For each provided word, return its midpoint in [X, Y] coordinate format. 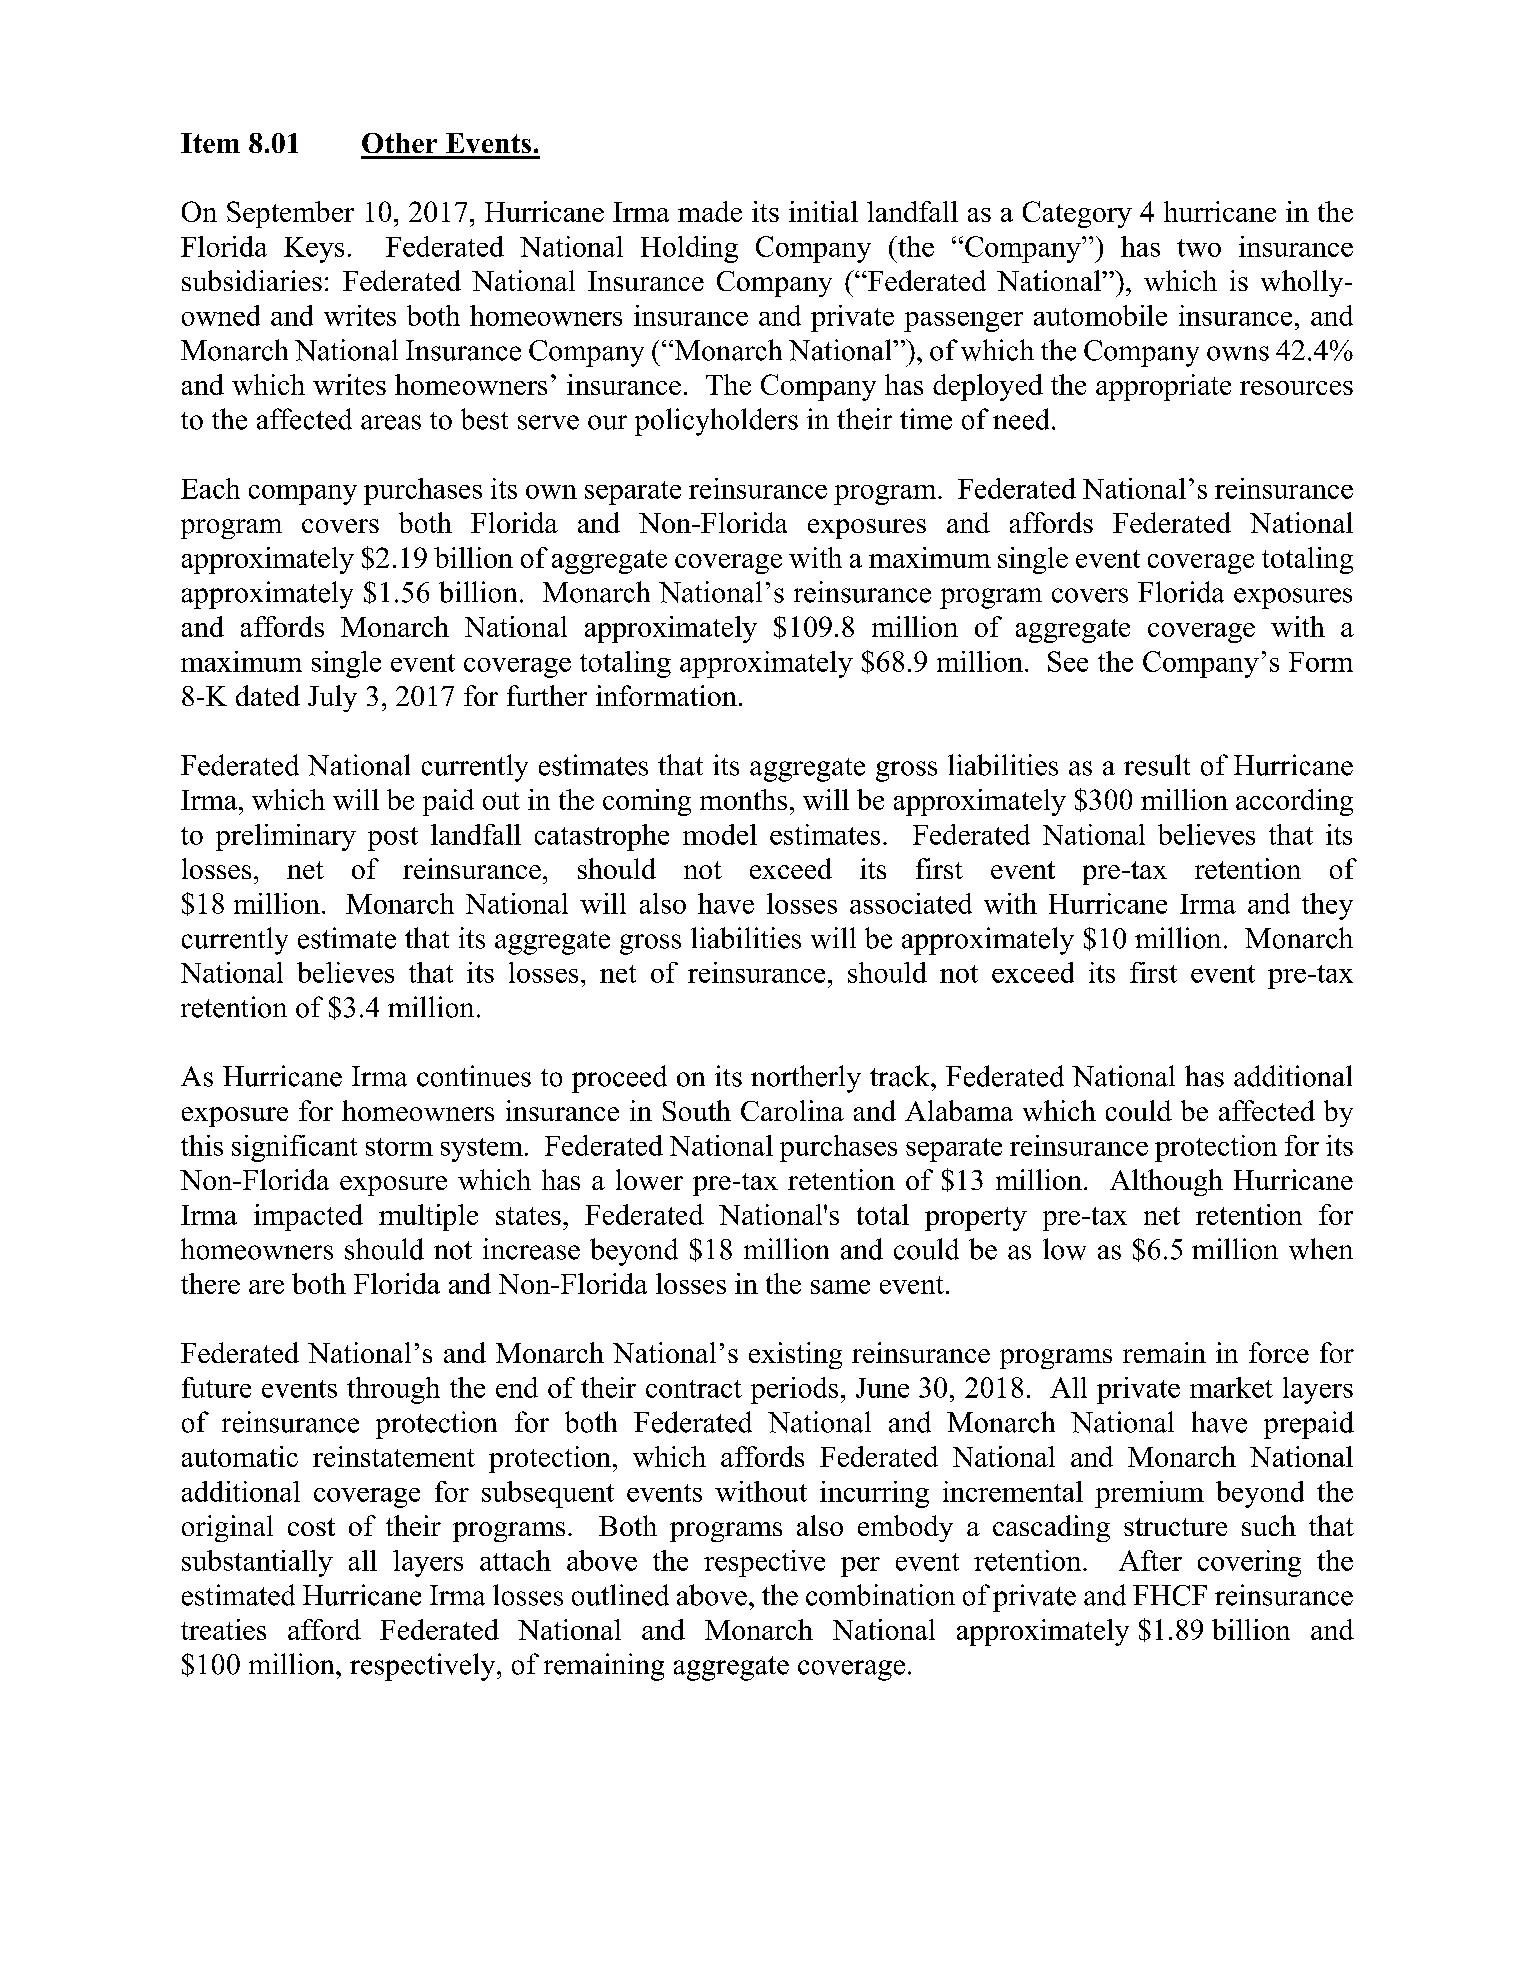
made [710, 211]
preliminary [286, 837]
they [1327, 906]
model [720, 834]
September [290, 214]
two [1199, 248]
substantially [257, 1563]
